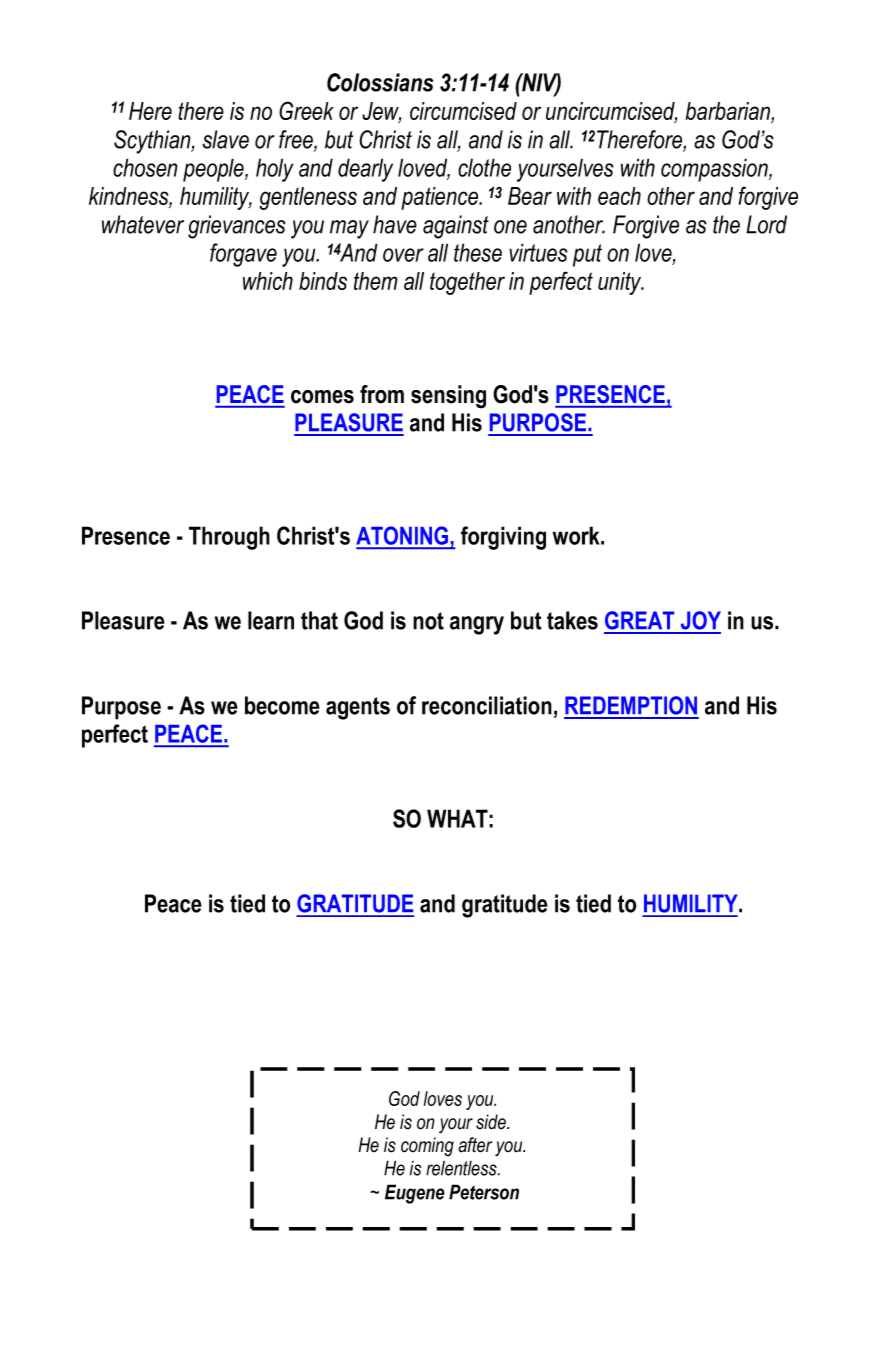  Describe the element at coordinates (322, 397) in the image. I see `comes` at that location.
